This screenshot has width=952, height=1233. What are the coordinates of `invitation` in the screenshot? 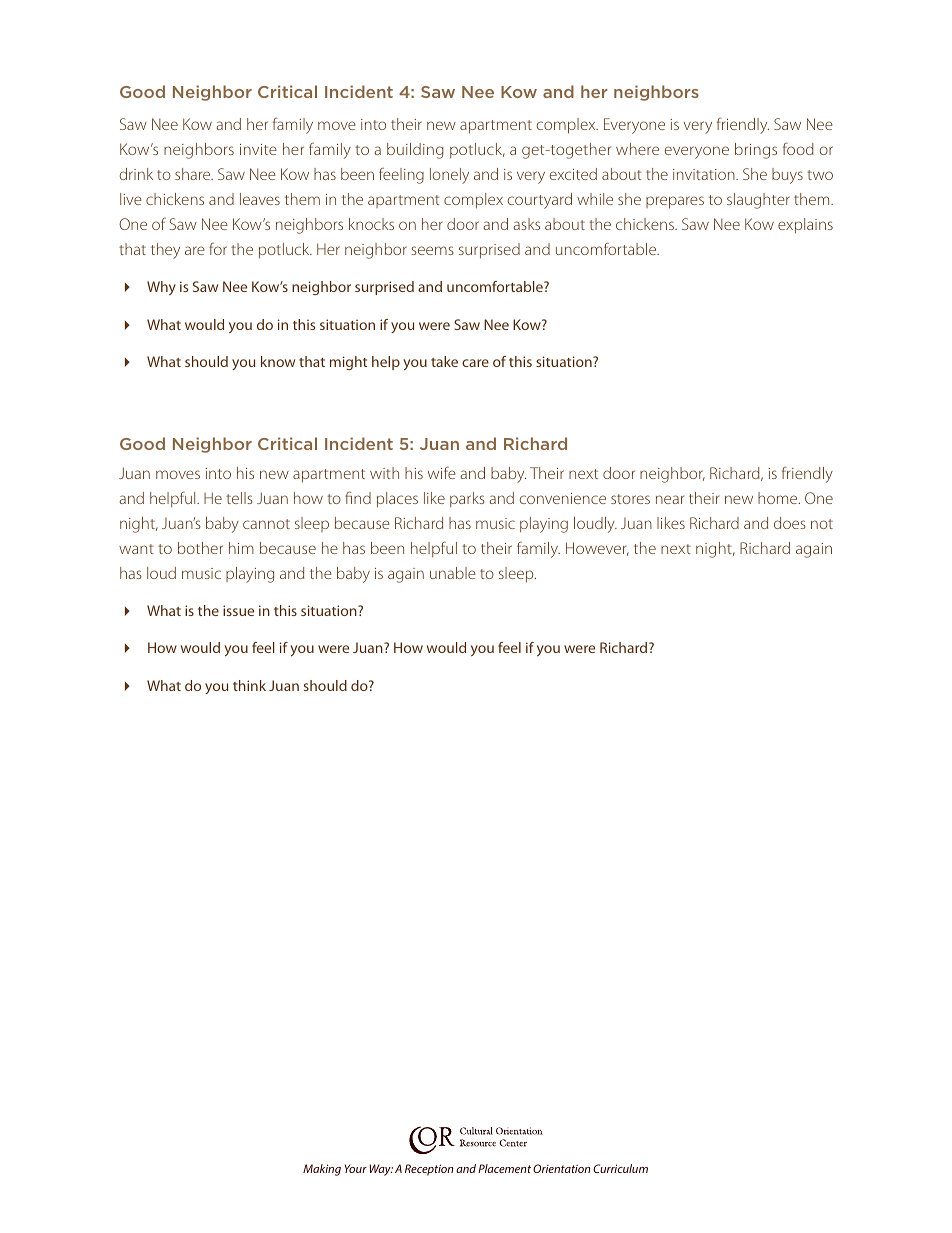 It's located at (705, 174).
